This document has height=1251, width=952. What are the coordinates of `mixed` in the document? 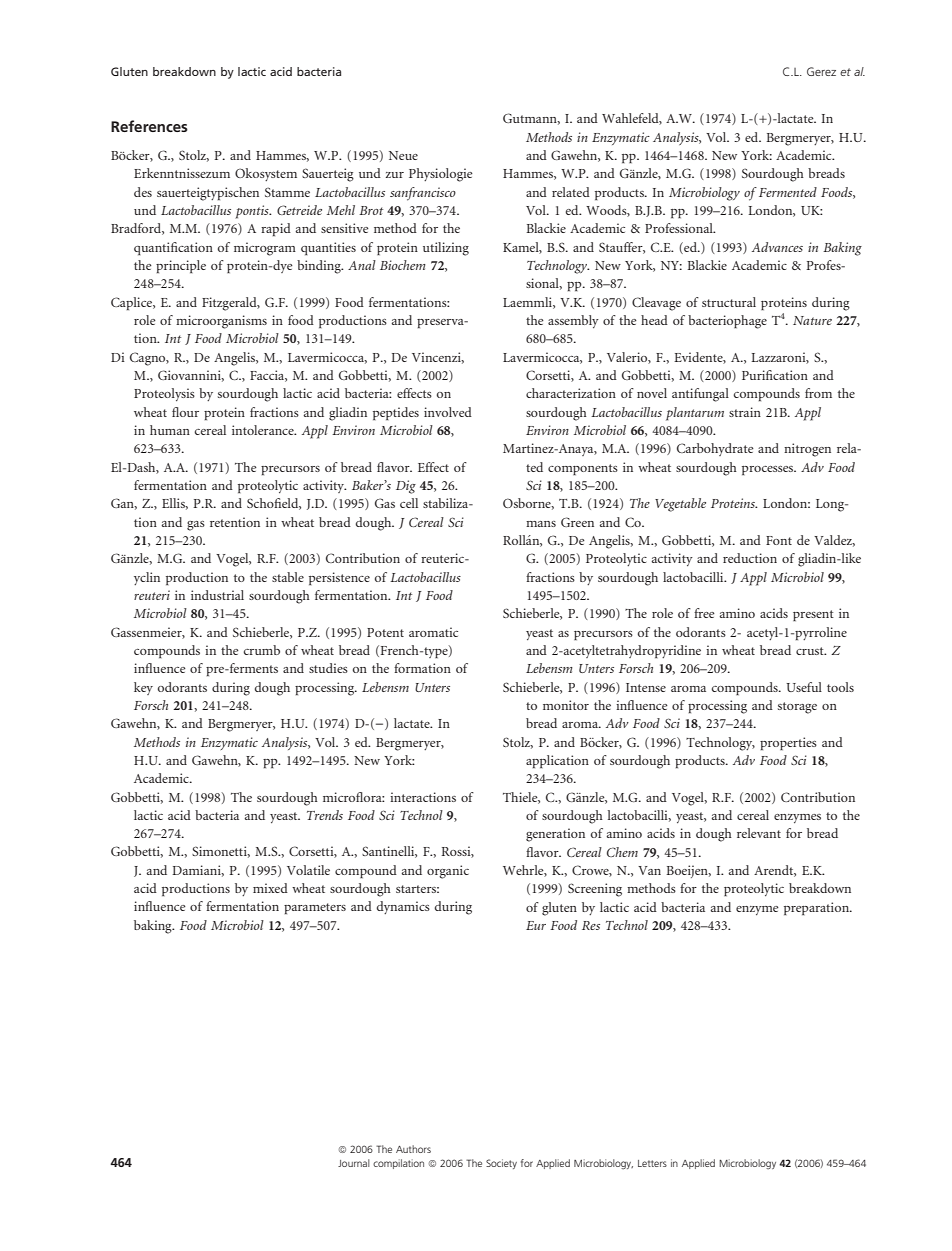 It's located at (270, 888).
